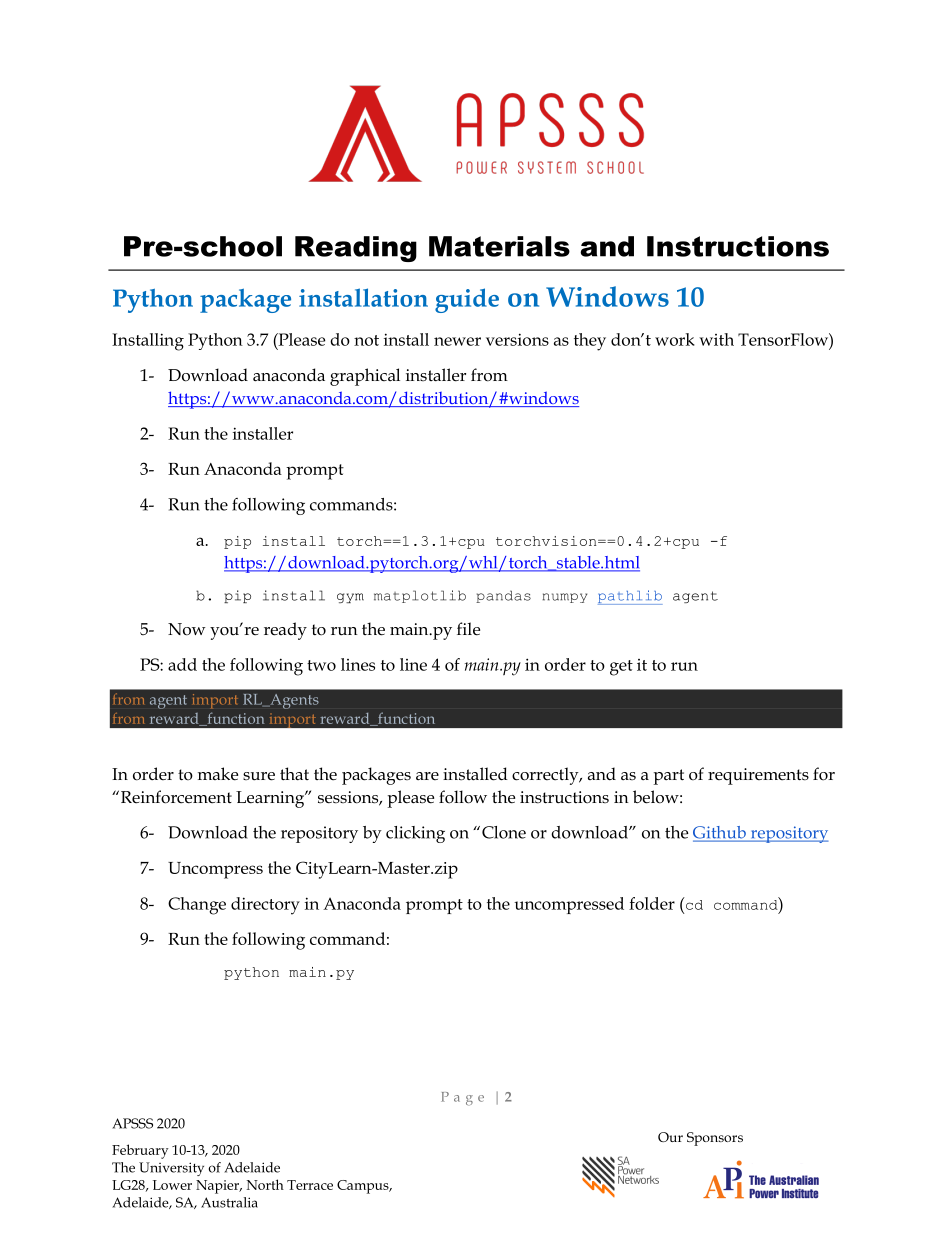 The height and width of the screenshot is (1233, 952). Describe the element at coordinates (716, 339) in the screenshot. I see `with` at that location.
